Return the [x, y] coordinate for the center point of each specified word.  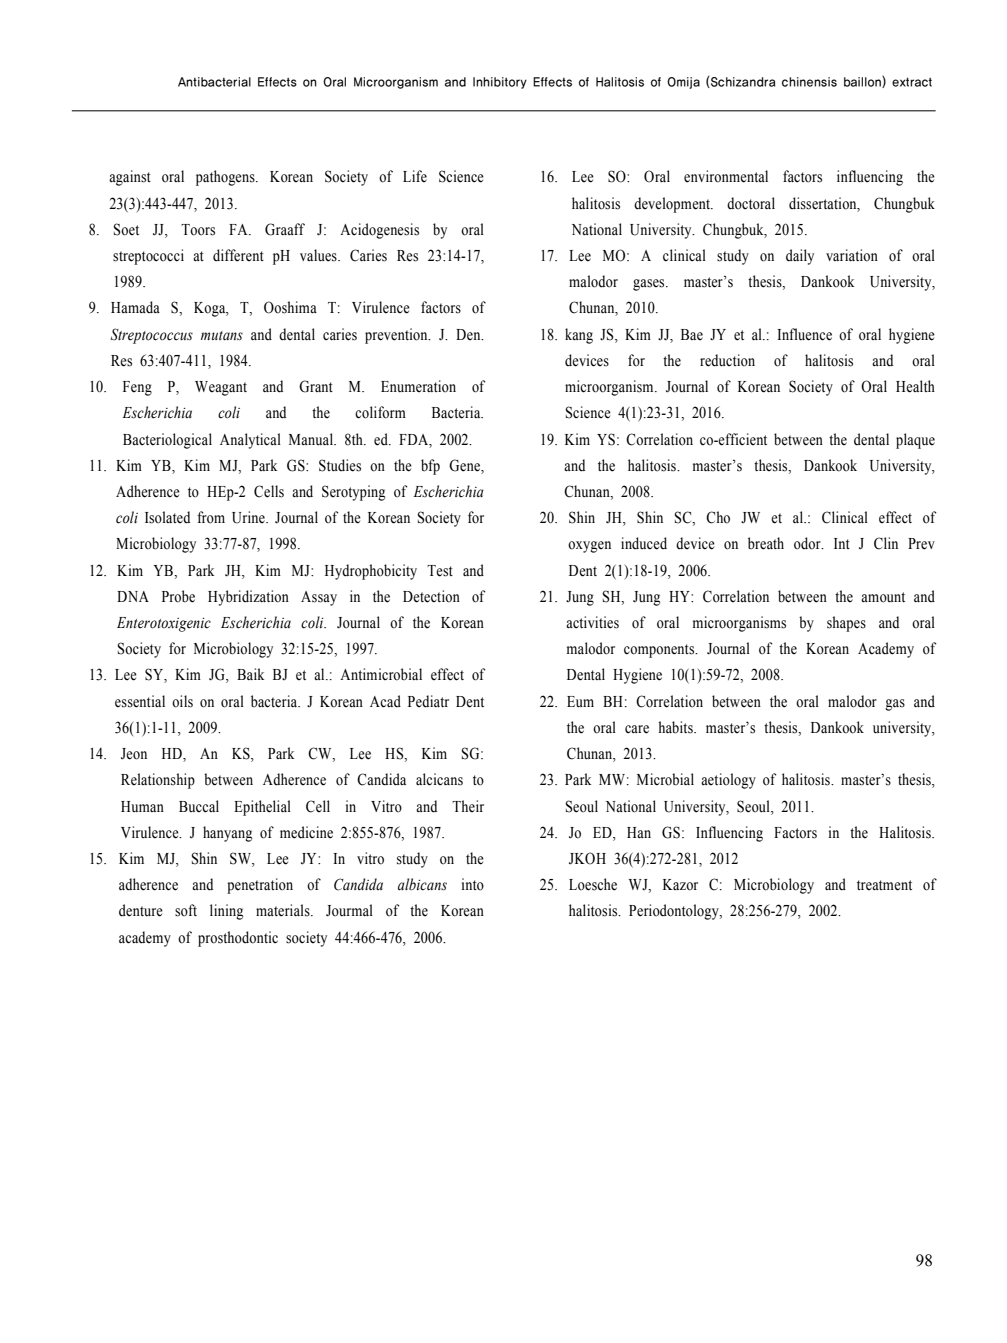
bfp [430, 467]
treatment [884, 885]
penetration [260, 886]
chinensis [809, 82]
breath [766, 543]
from [211, 517]
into [473, 884]
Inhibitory [500, 83]
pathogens [226, 178]
